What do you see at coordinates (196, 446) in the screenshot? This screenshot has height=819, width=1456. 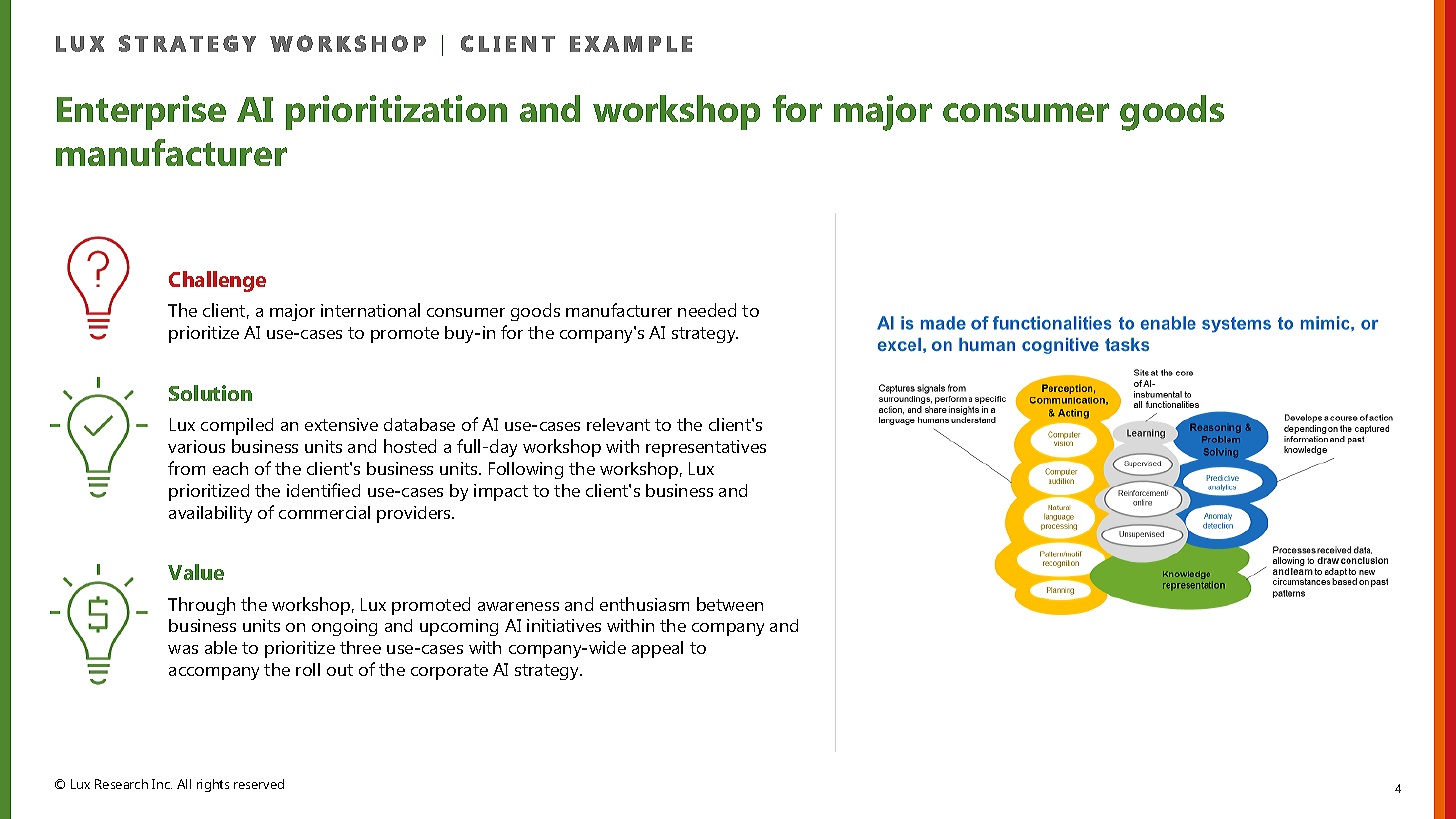 I see `various` at bounding box center [196, 446].
